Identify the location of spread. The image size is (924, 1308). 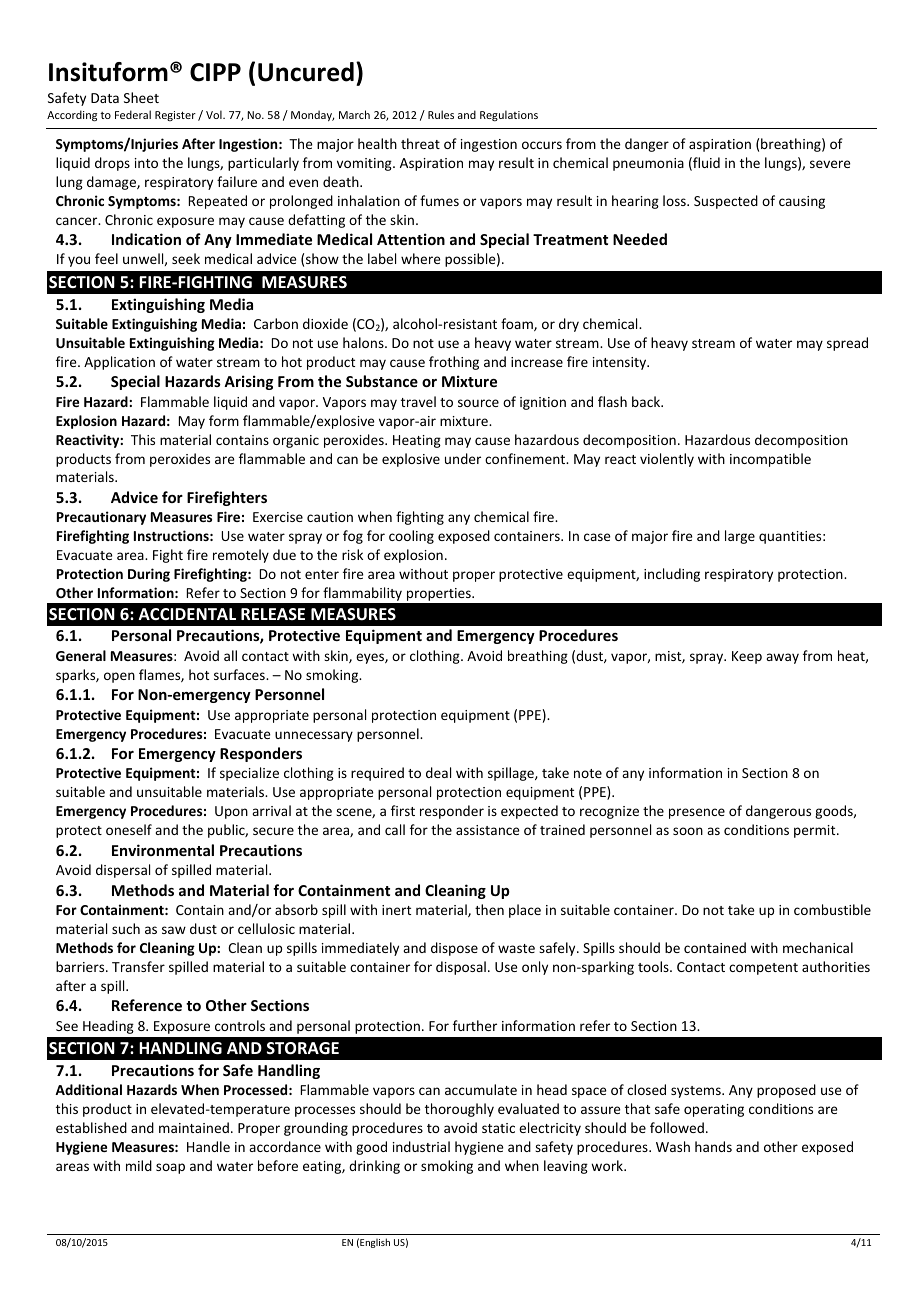
(847, 344).
